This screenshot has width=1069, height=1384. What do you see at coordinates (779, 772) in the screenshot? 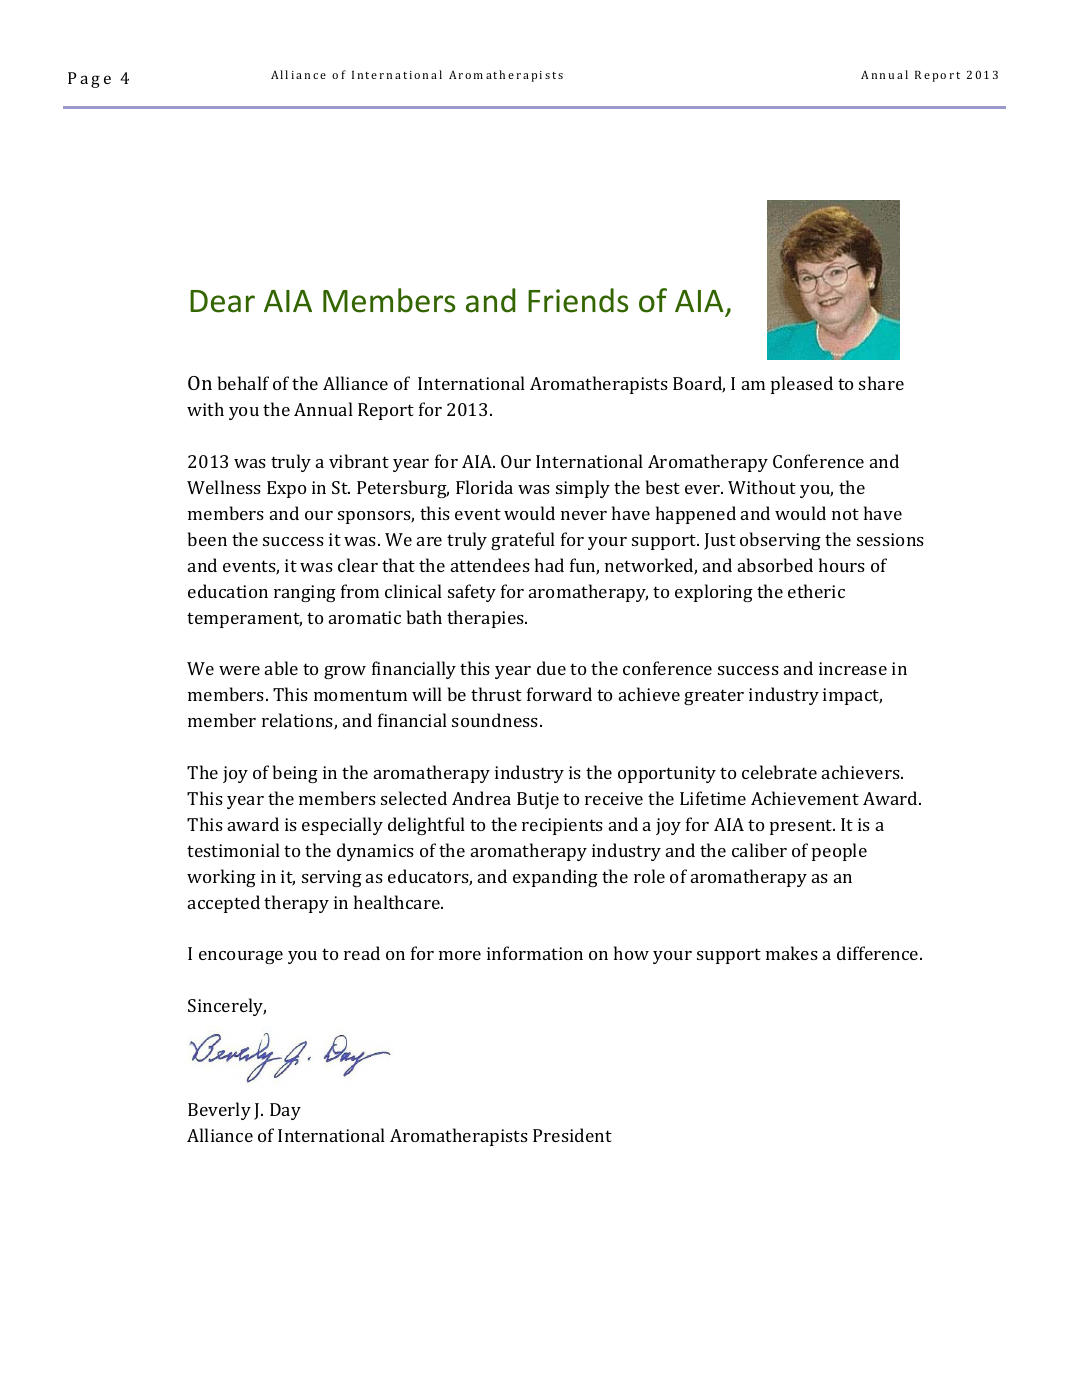
I see `celebrate` at bounding box center [779, 772].
